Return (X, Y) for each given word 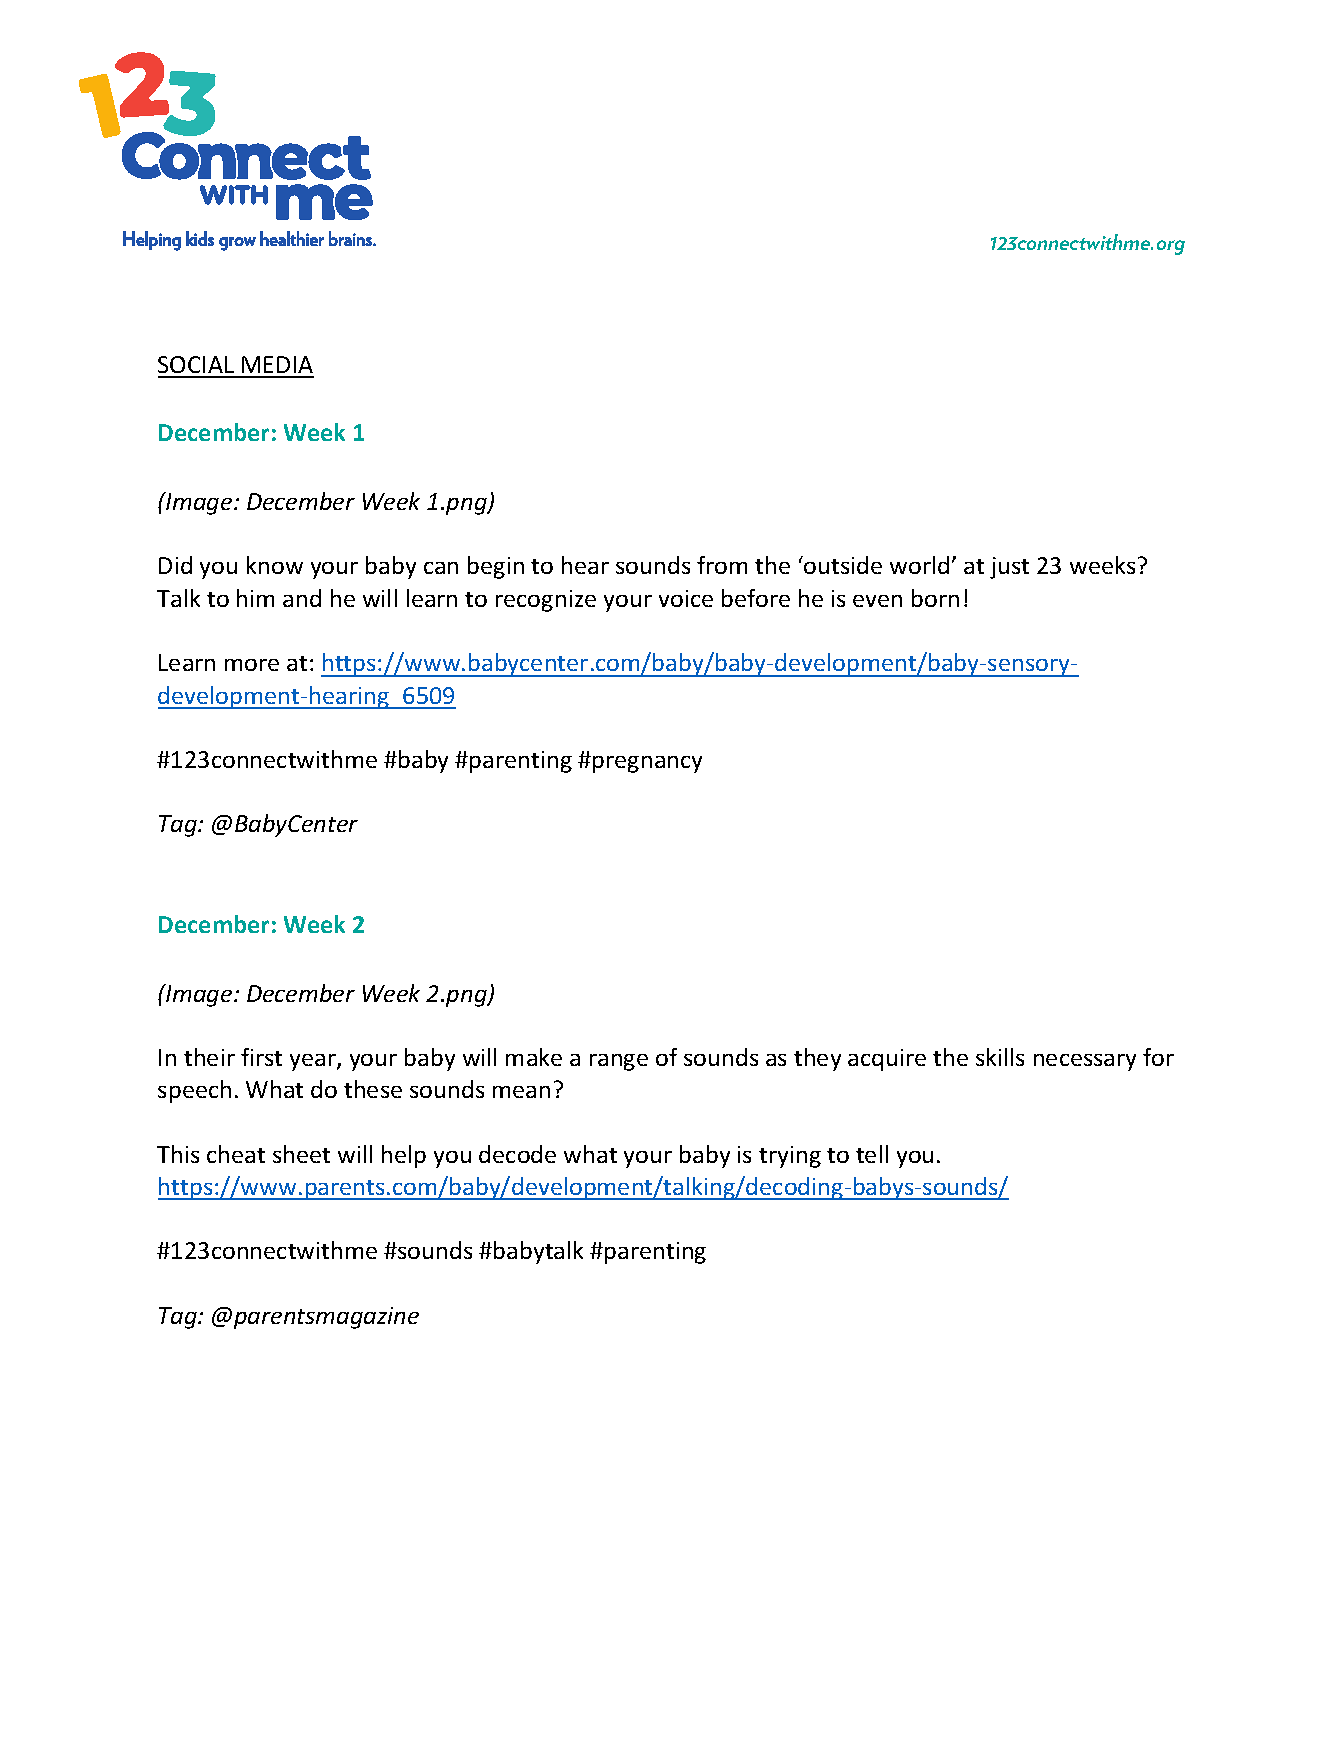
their (209, 1057)
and (302, 598)
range (619, 1062)
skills (1000, 1057)
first (261, 1057)
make (534, 1057)
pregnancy (647, 764)
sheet (301, 1154)
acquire (887, 1060)
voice (686, 598)
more (252, 665)
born (935, 598)
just (1009, 568)
